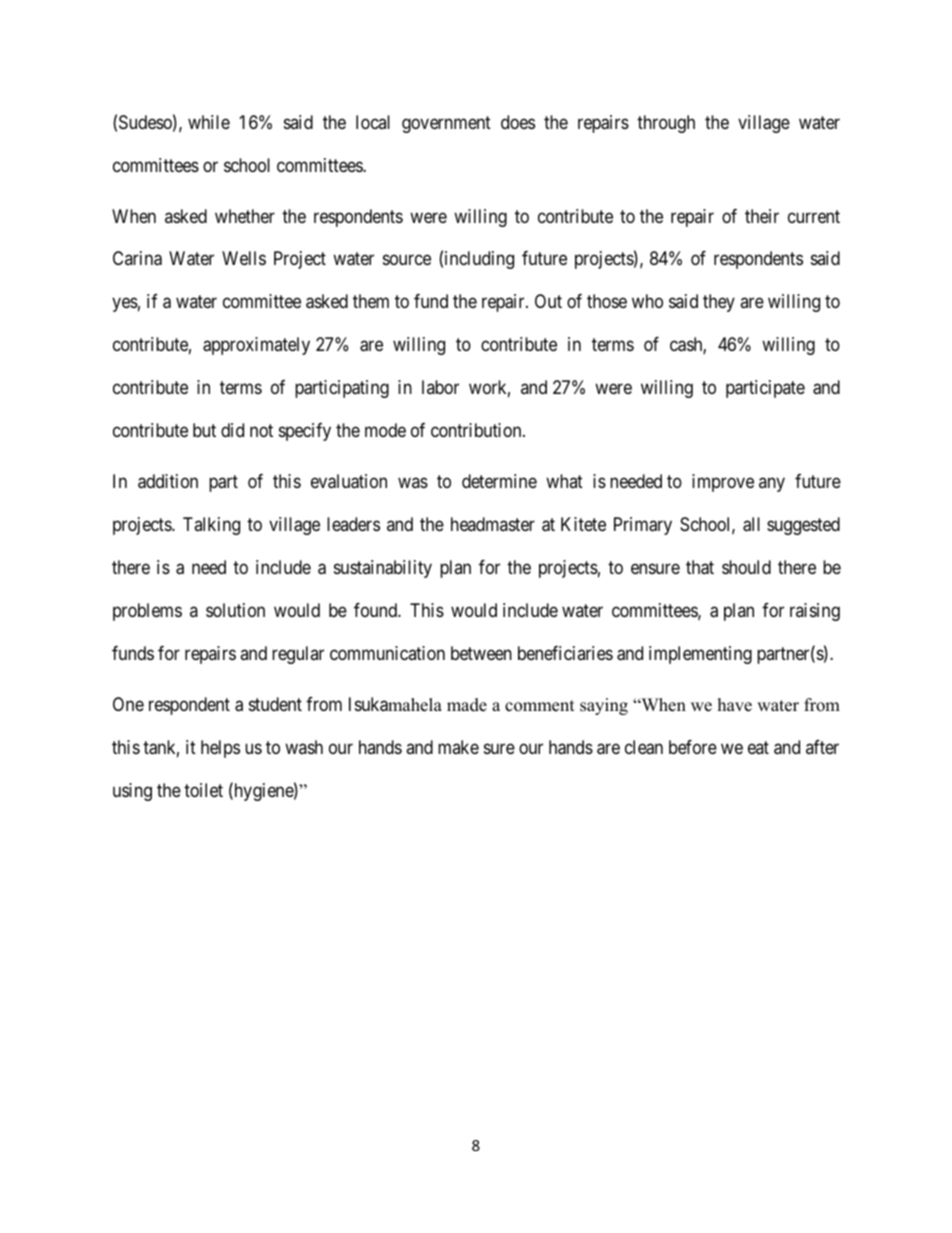  Describe the element at coordinates (548, 301) in the screenshot. I see `Out` at that location.
